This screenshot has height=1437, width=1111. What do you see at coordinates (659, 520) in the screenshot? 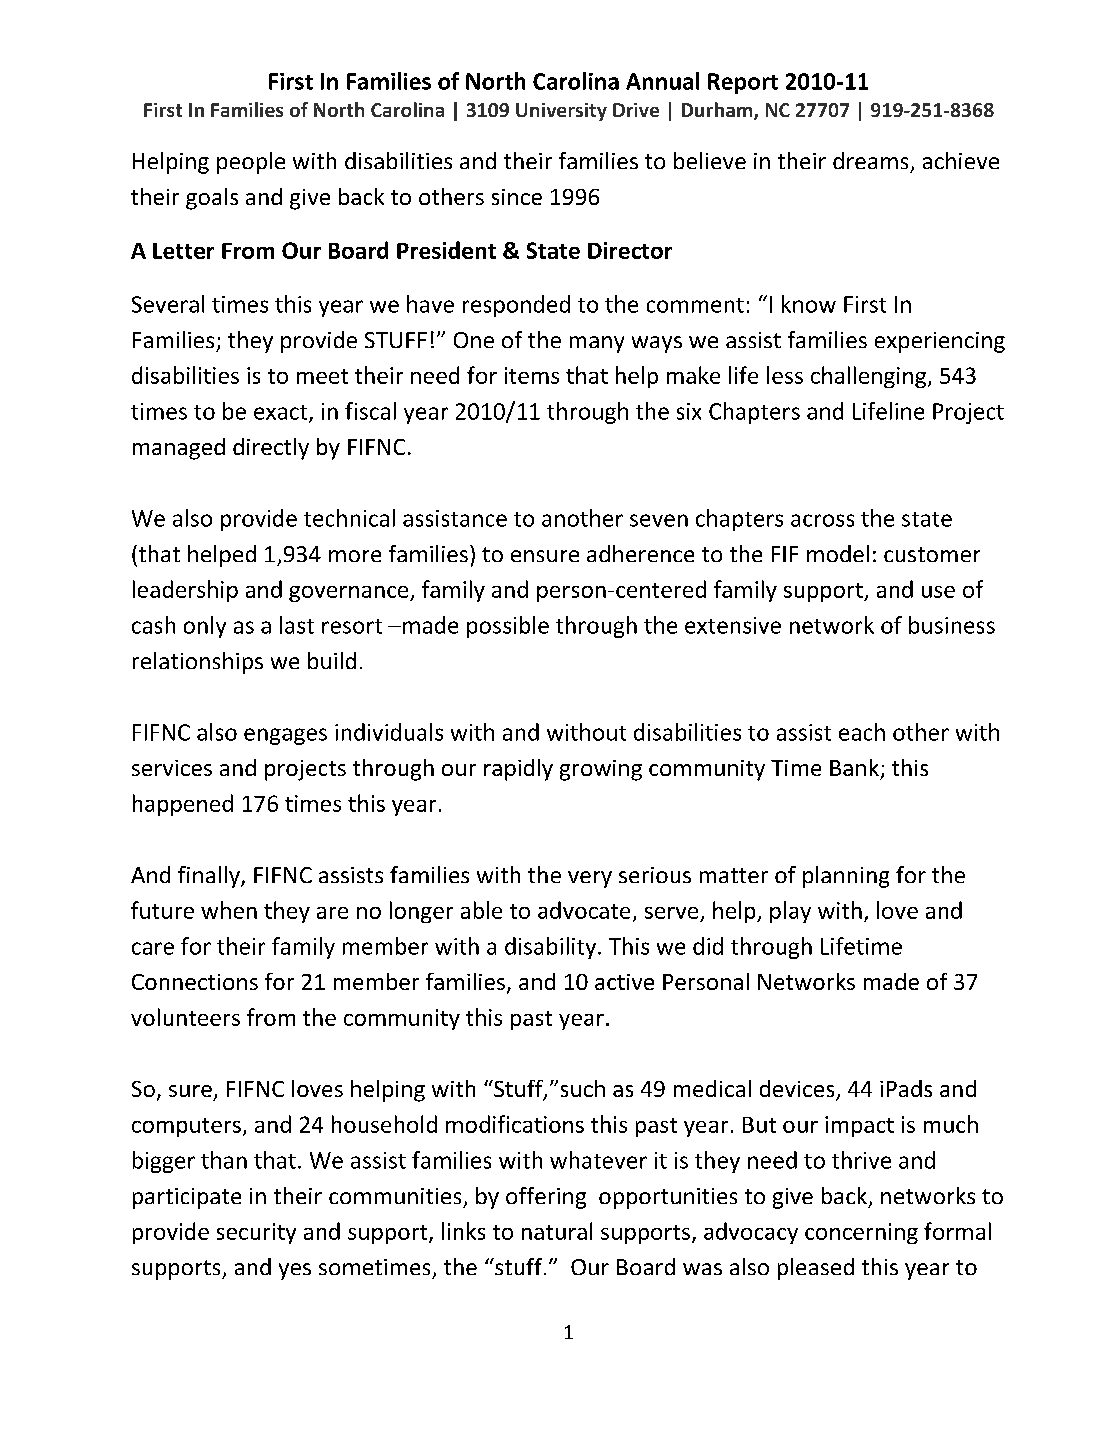
I see `seven` at bounding box center [659, 520].
